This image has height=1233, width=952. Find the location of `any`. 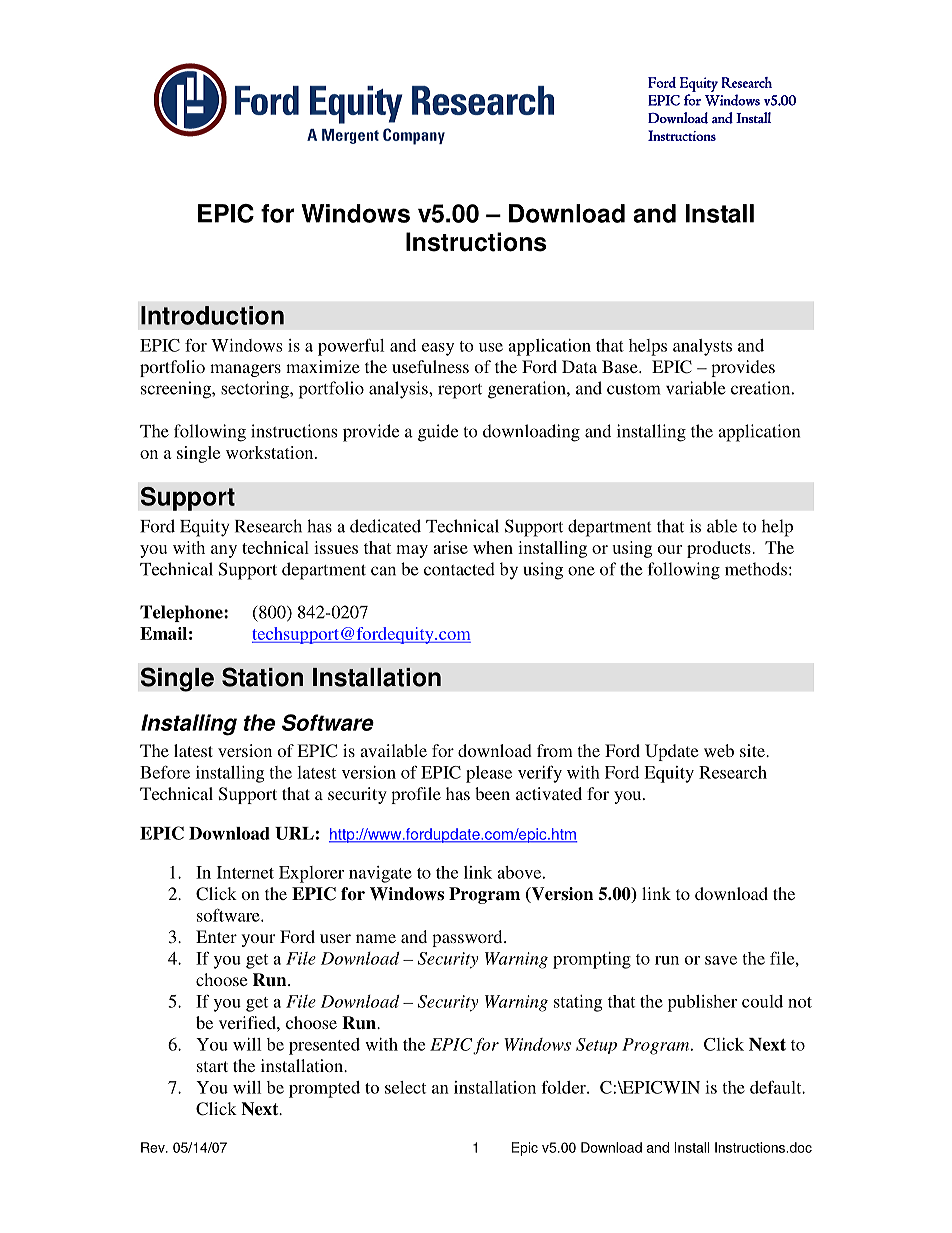

any is located at coordinates (224, 551).
